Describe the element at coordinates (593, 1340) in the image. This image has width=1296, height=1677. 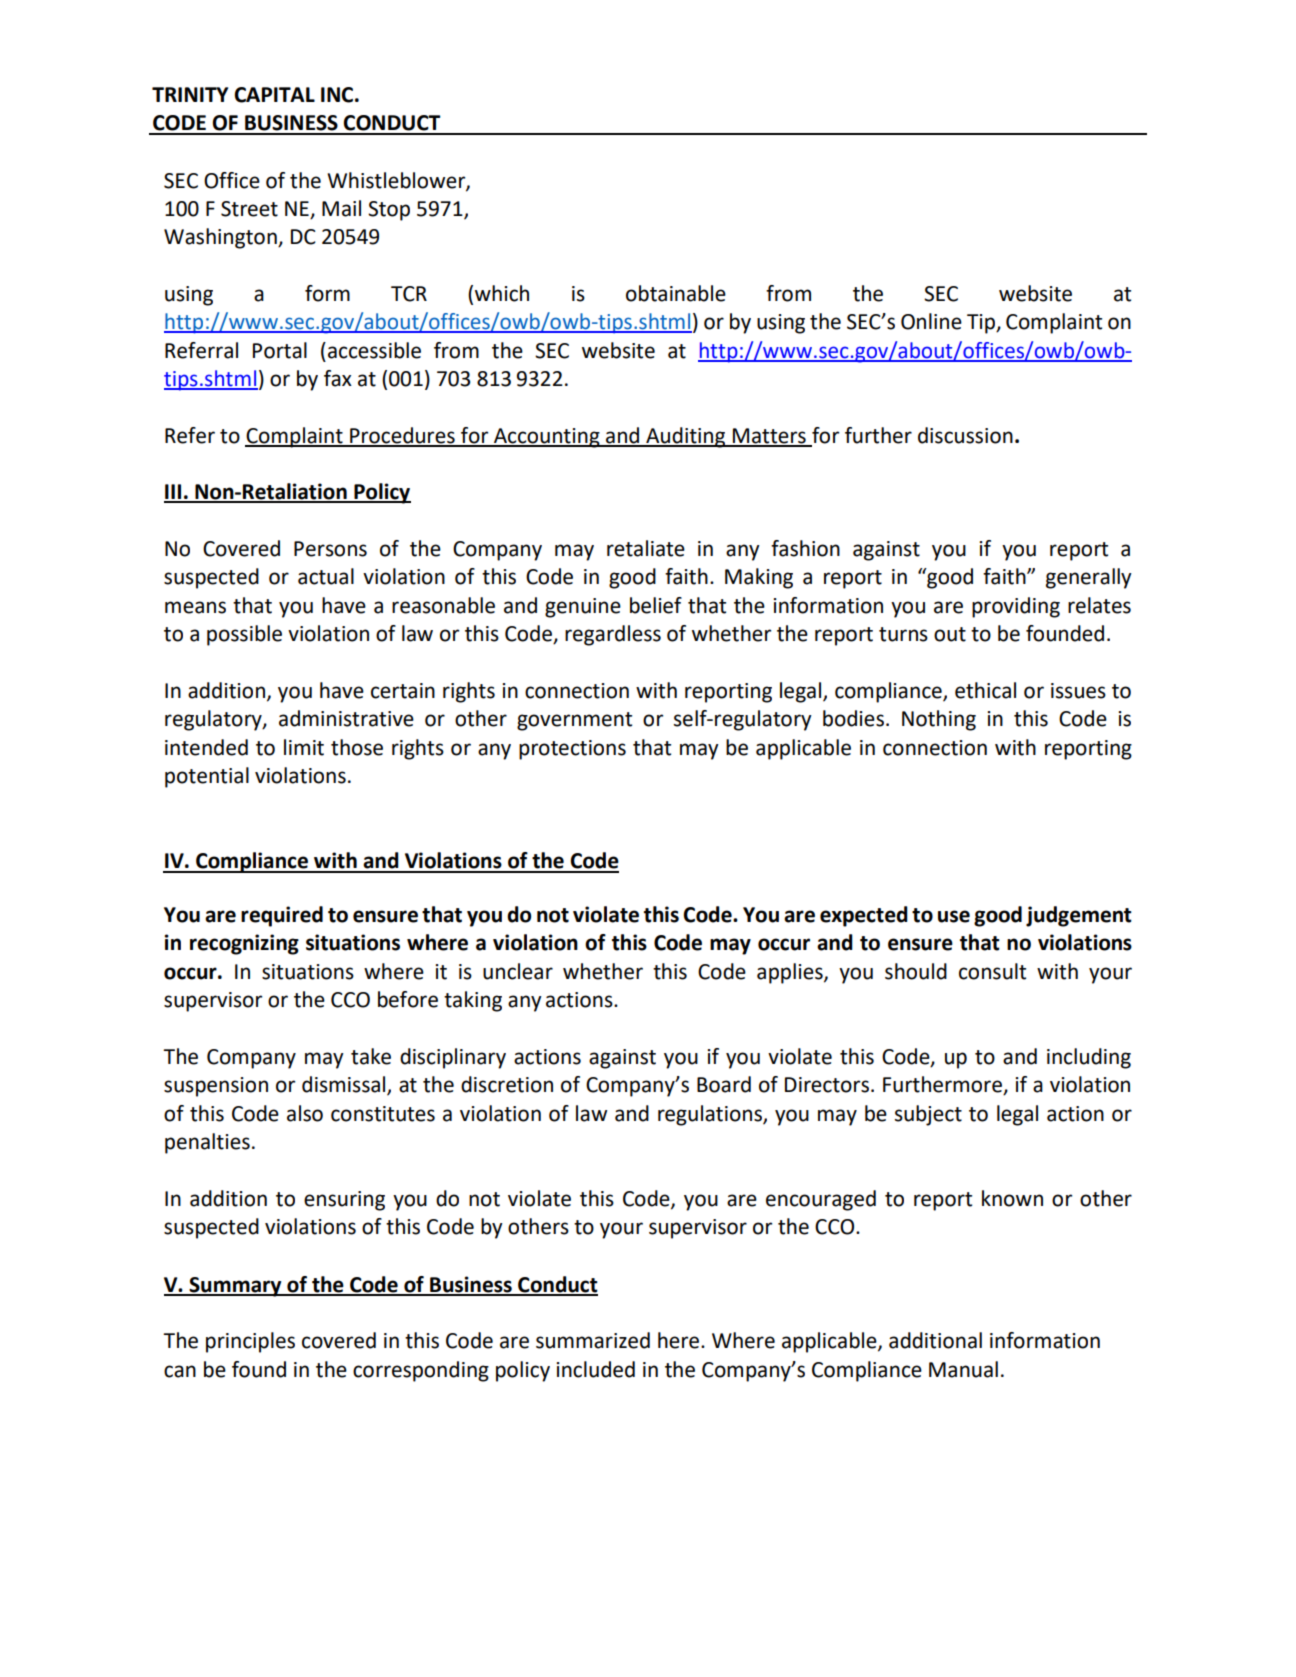
I see `summarized` at that location.
